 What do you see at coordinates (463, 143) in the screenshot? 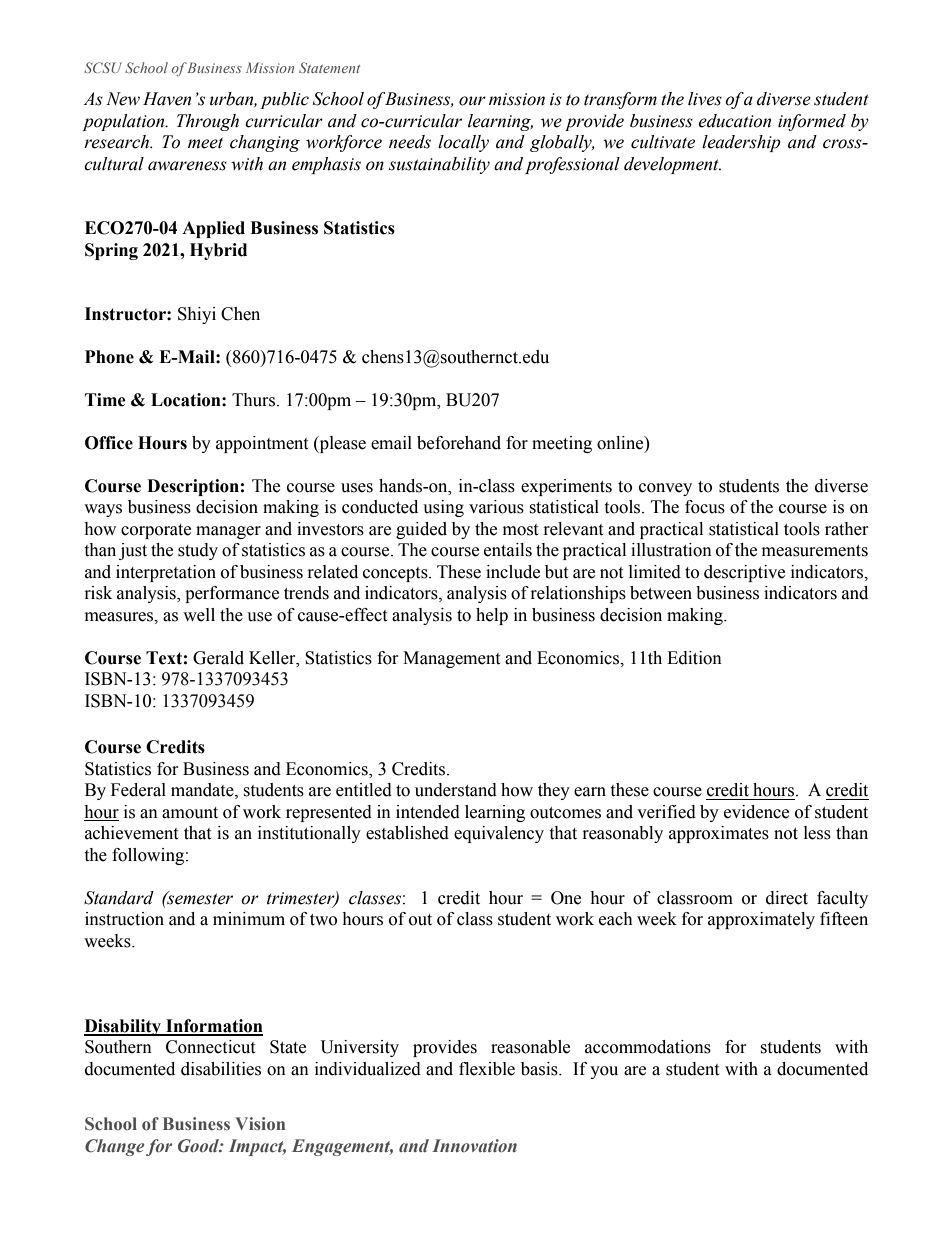
I see `locally` at bounding box center [463, 143].
